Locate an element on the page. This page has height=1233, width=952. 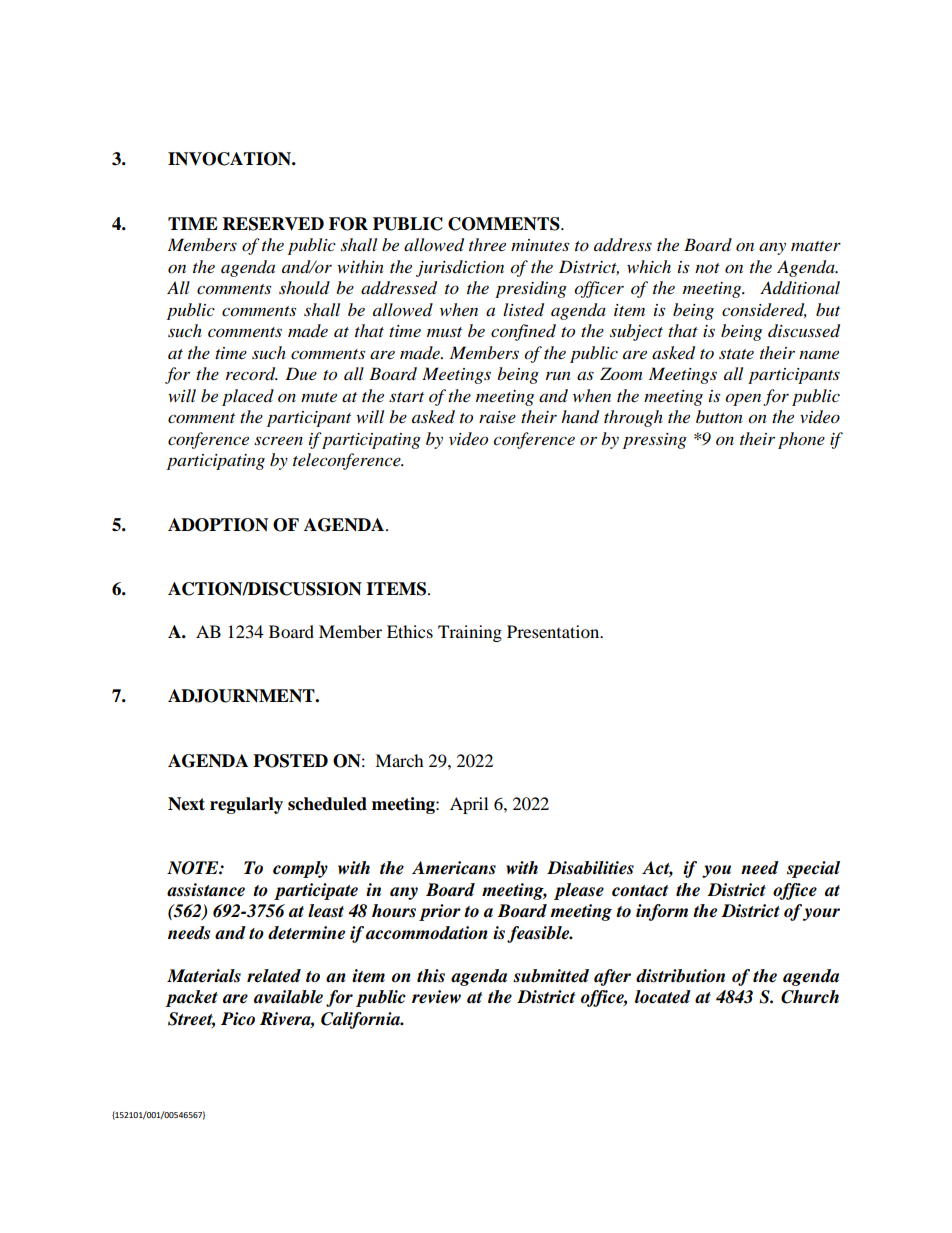
available is located at coordinates (288, 997).
